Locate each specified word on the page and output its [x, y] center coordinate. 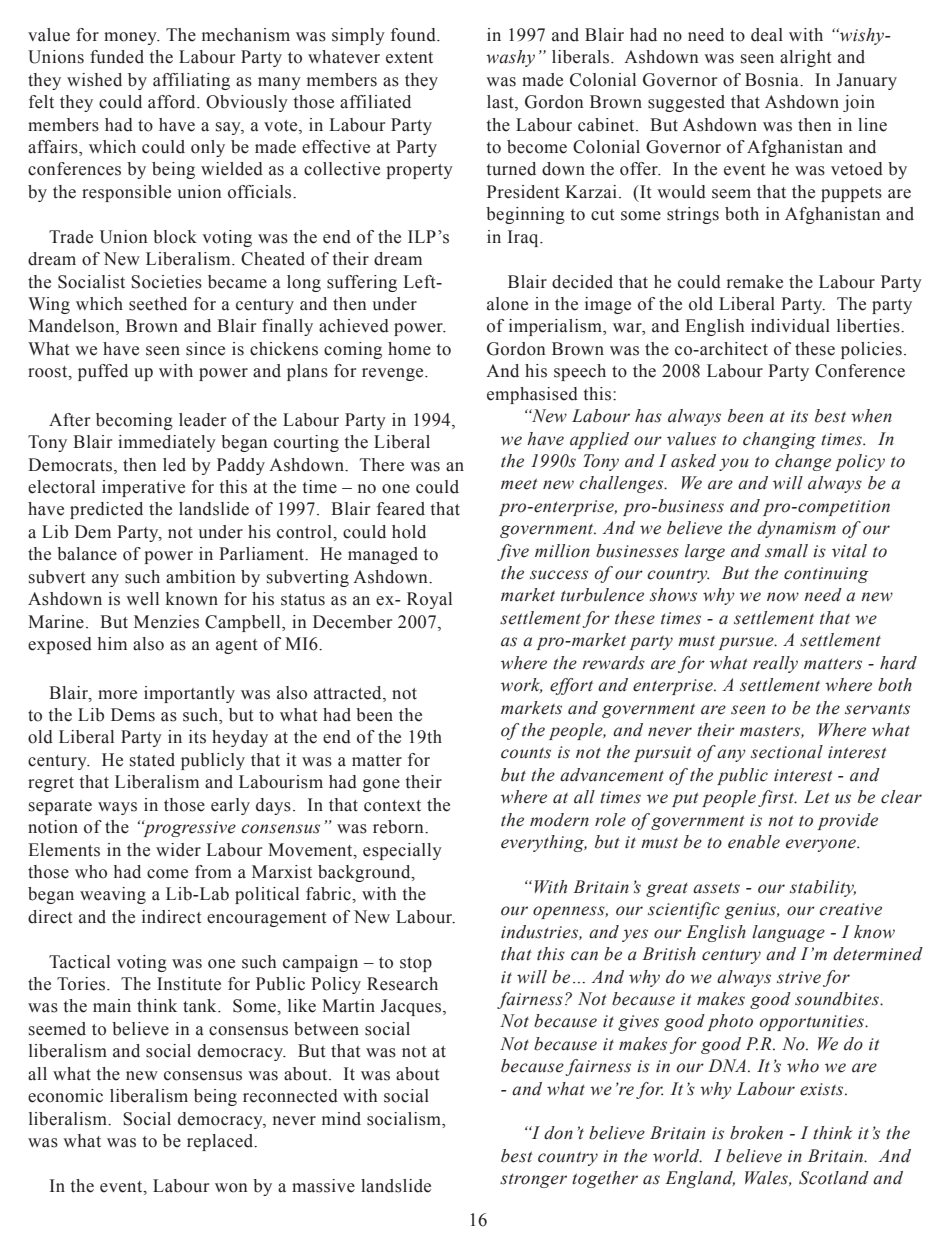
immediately [167, 443]
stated [152, 760]
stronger [533, 1181]
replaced [221, 1142]
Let [817, 797]
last [501, 103]
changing [779, 440]
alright [805, 58]
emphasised [532, 395]
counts [526, 753]
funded [117, 57]
